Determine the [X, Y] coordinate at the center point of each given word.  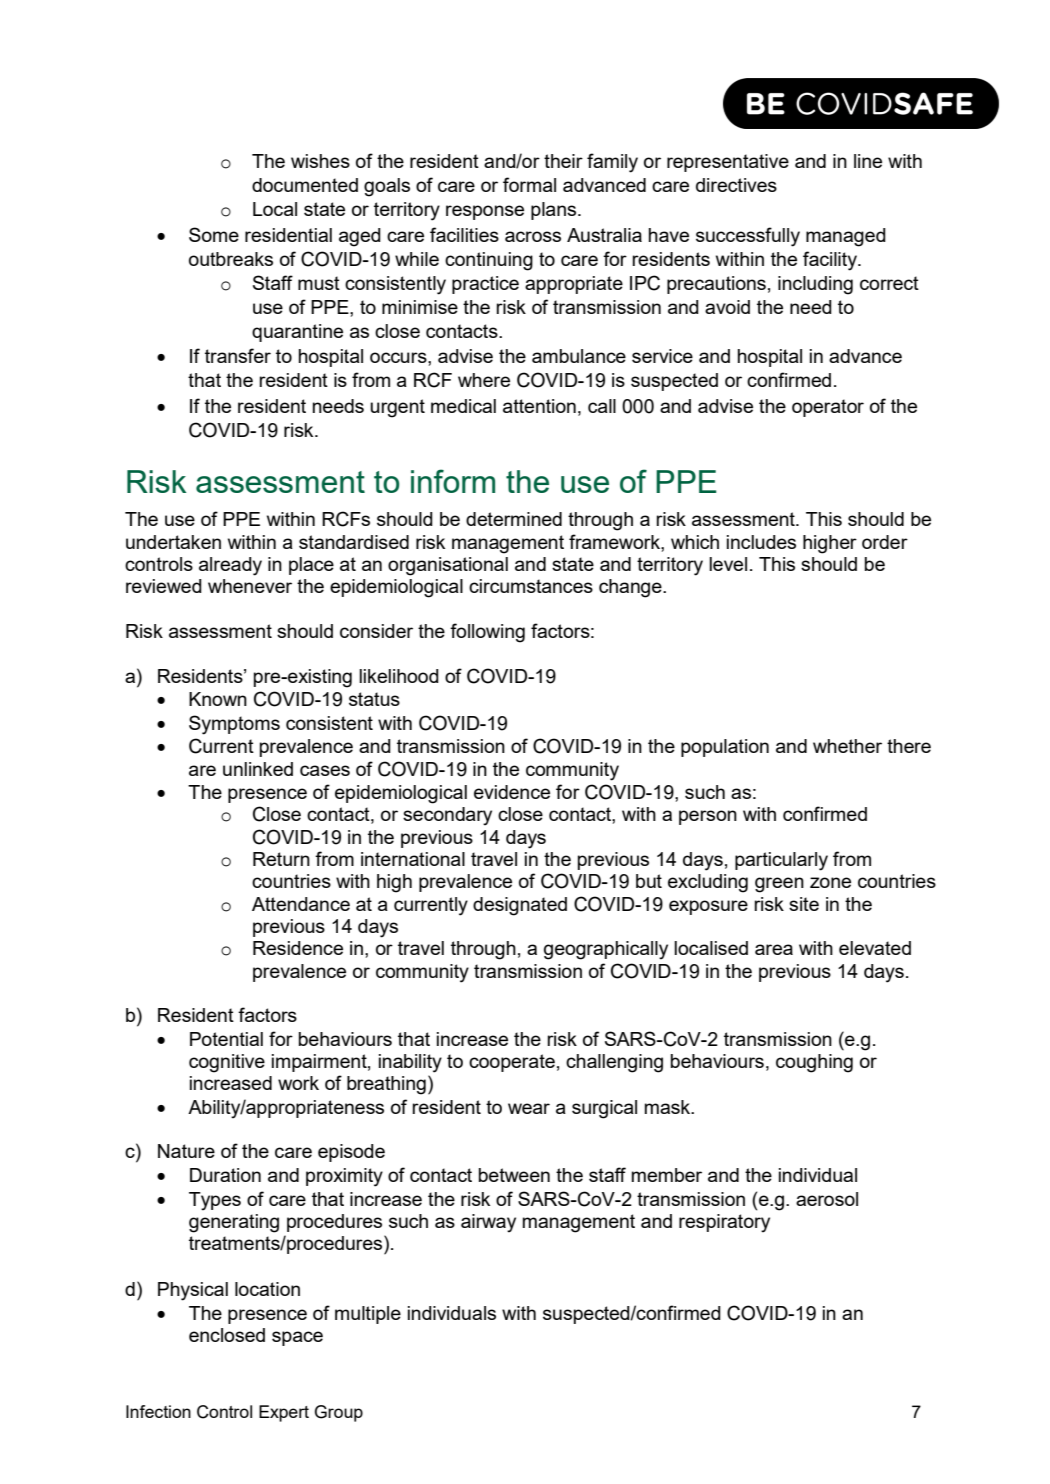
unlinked [258, 769]
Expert [284, 1413]
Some [214, 234]
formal [529, 184]
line [868, 161]
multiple [368, 1315]
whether [847, 746]
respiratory [724, 1223]
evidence [512, 792]
